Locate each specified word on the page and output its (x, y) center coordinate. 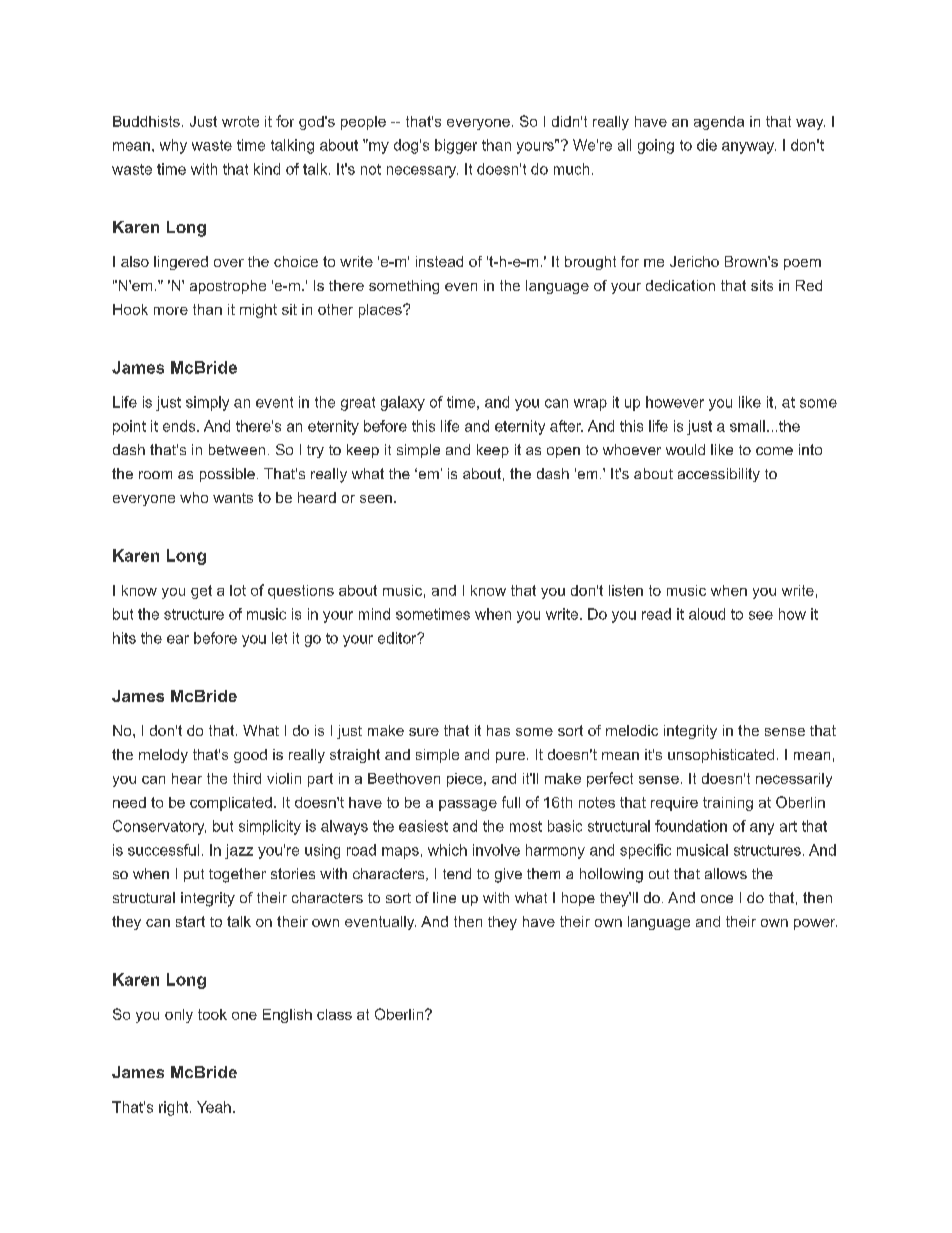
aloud (707, 614)
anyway (749, 148)
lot (238, 590)
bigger (456, 146)
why (173, 146)
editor (398, 638)
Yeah (214, 1107)
